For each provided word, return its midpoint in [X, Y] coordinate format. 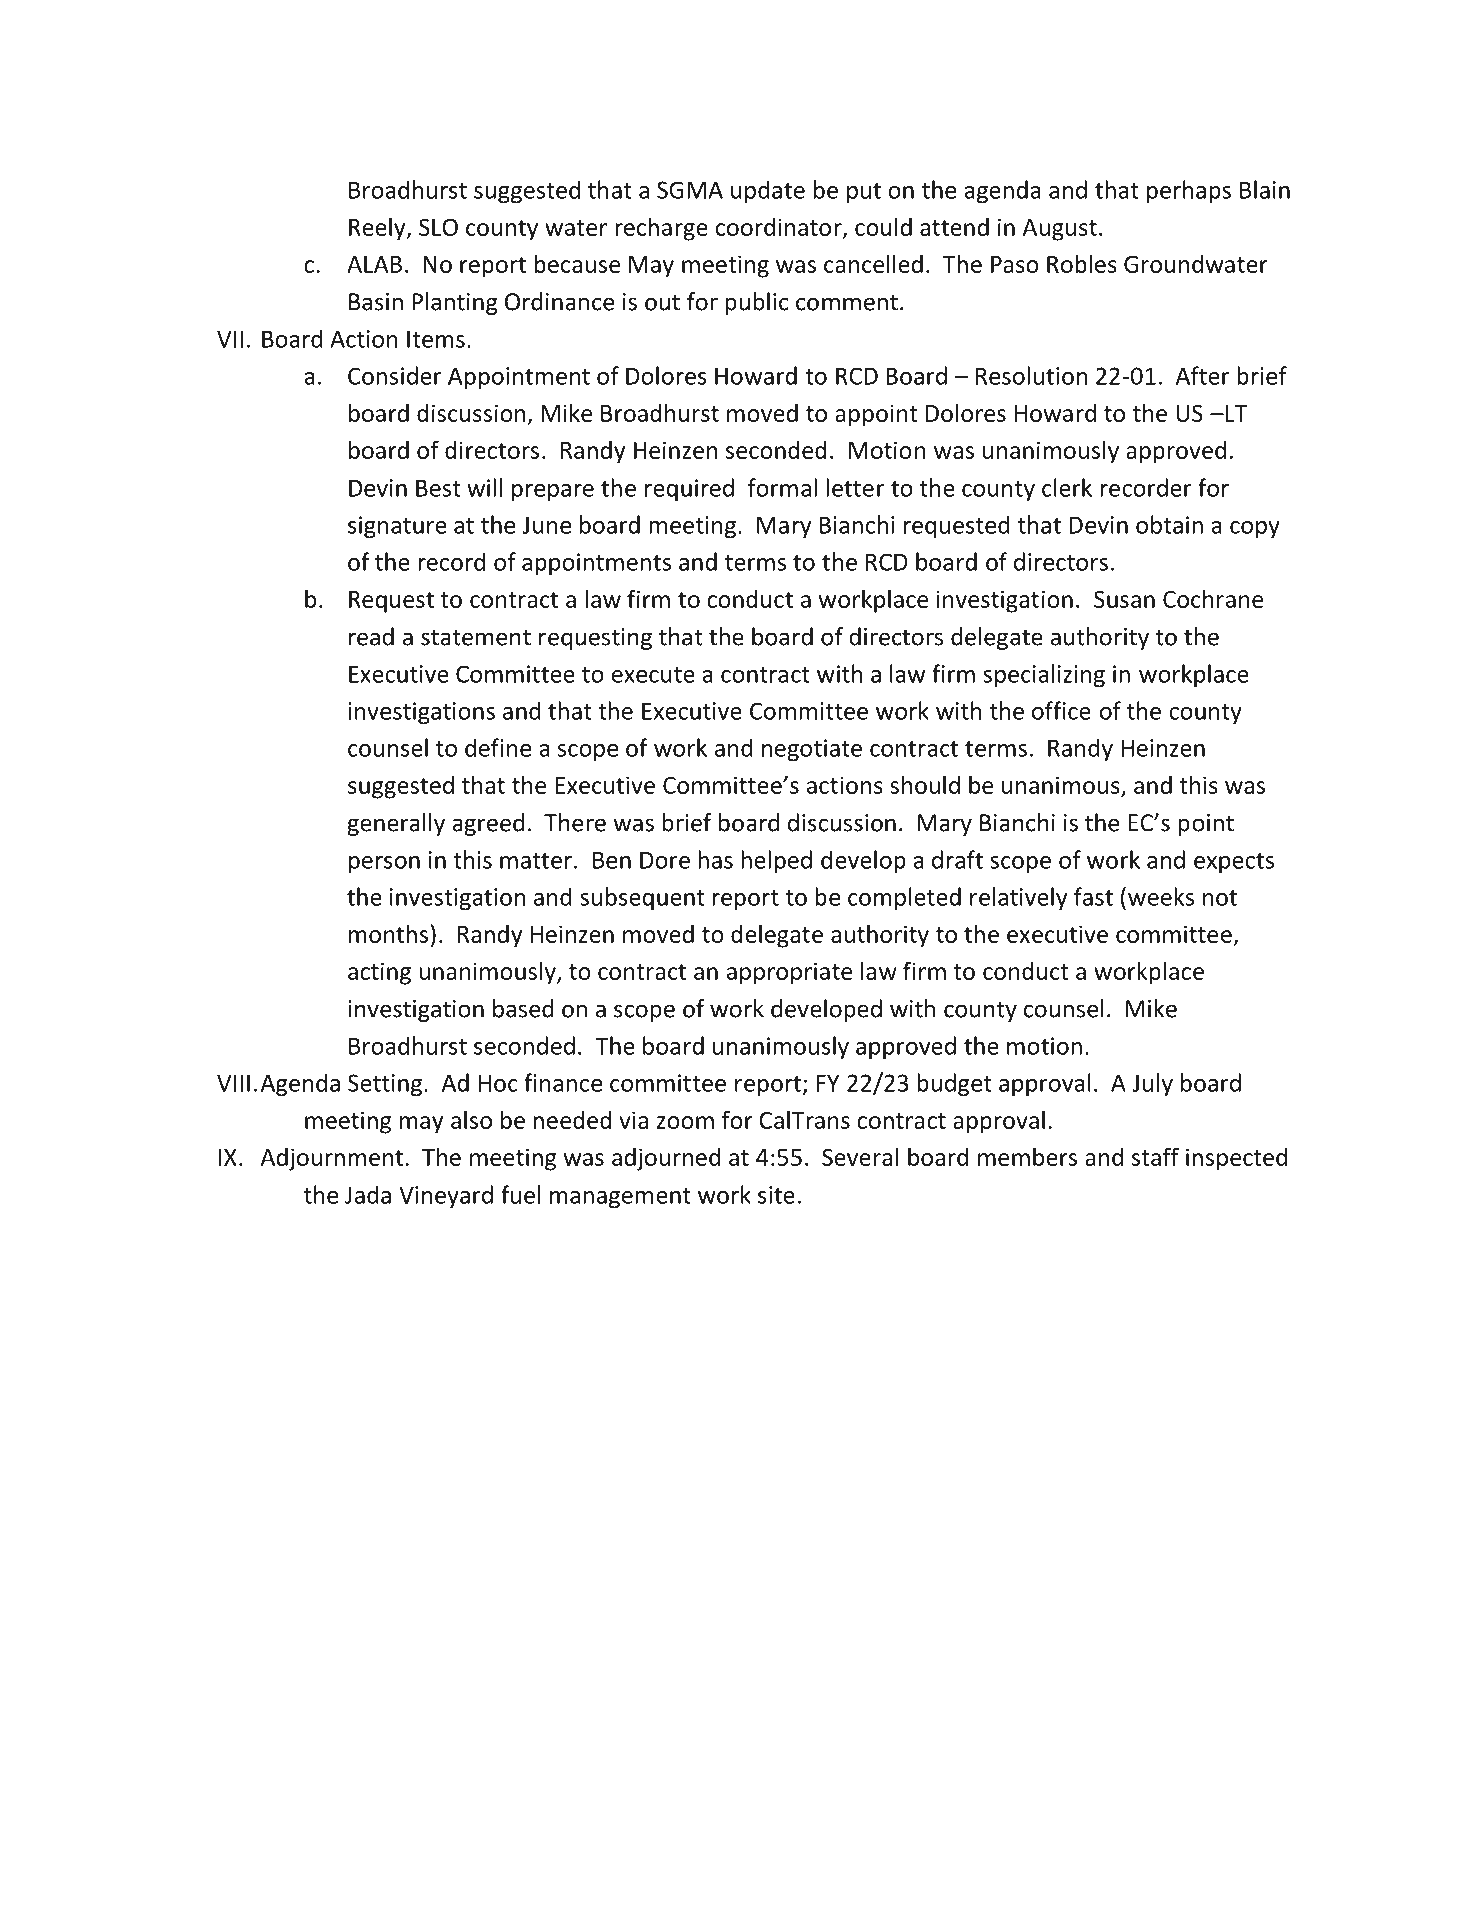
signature [397, 527]
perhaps [1189, 191]
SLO [438, 227]
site [776, 1195]
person [384, 864]
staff [1155, 1156]
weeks [1161, 896]
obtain [1169, 524]
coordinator [780, 228]
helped [776, 861]
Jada [368, 1194]
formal [782, 487]
